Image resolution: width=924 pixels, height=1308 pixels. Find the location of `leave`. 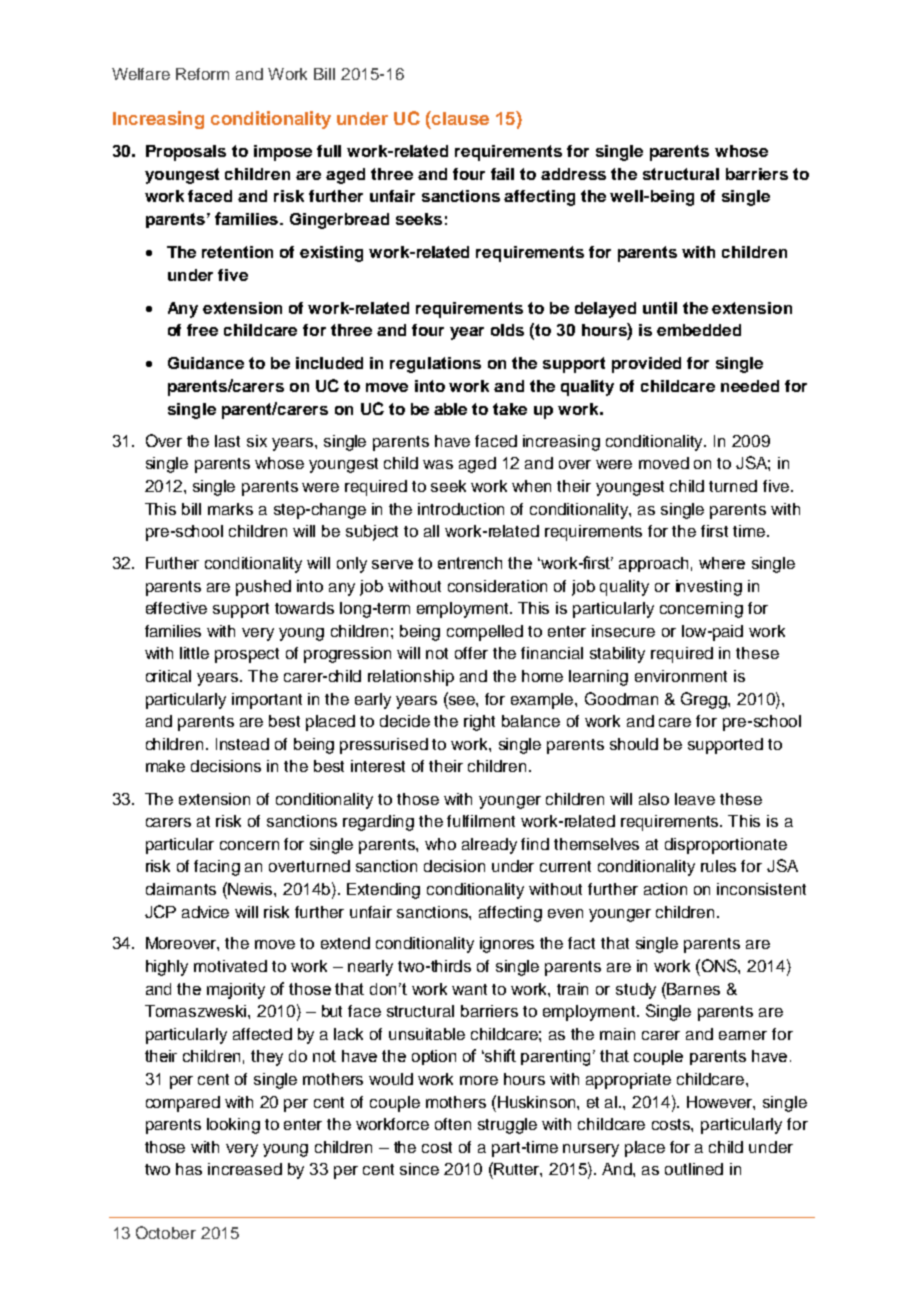

leave is located at coordinates (695, 799).
